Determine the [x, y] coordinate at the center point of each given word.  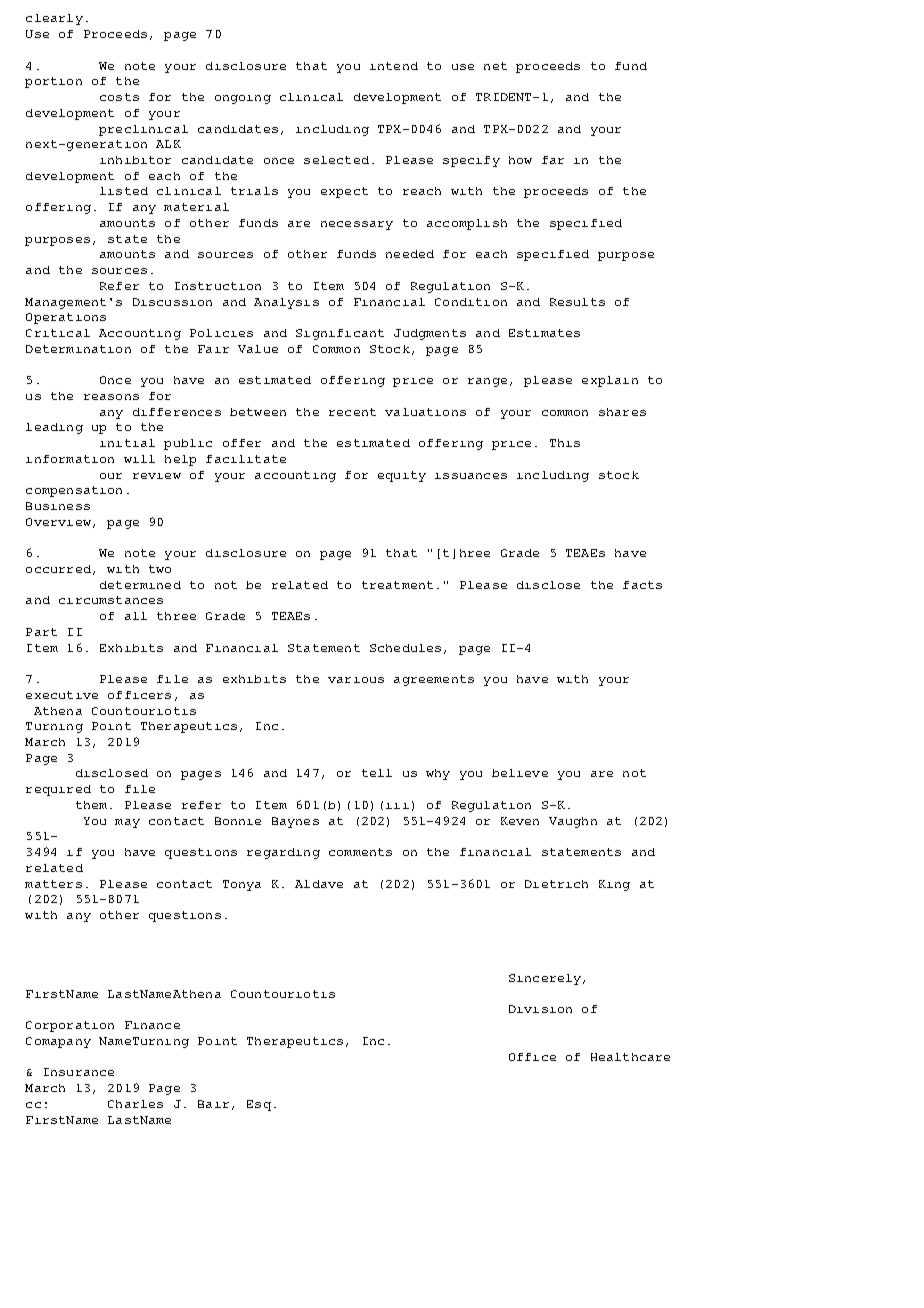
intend [394, 66]
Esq [259, 1105]
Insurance [79, 1072]
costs [119, 97]
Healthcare [630, 1057]
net [495, 66]
